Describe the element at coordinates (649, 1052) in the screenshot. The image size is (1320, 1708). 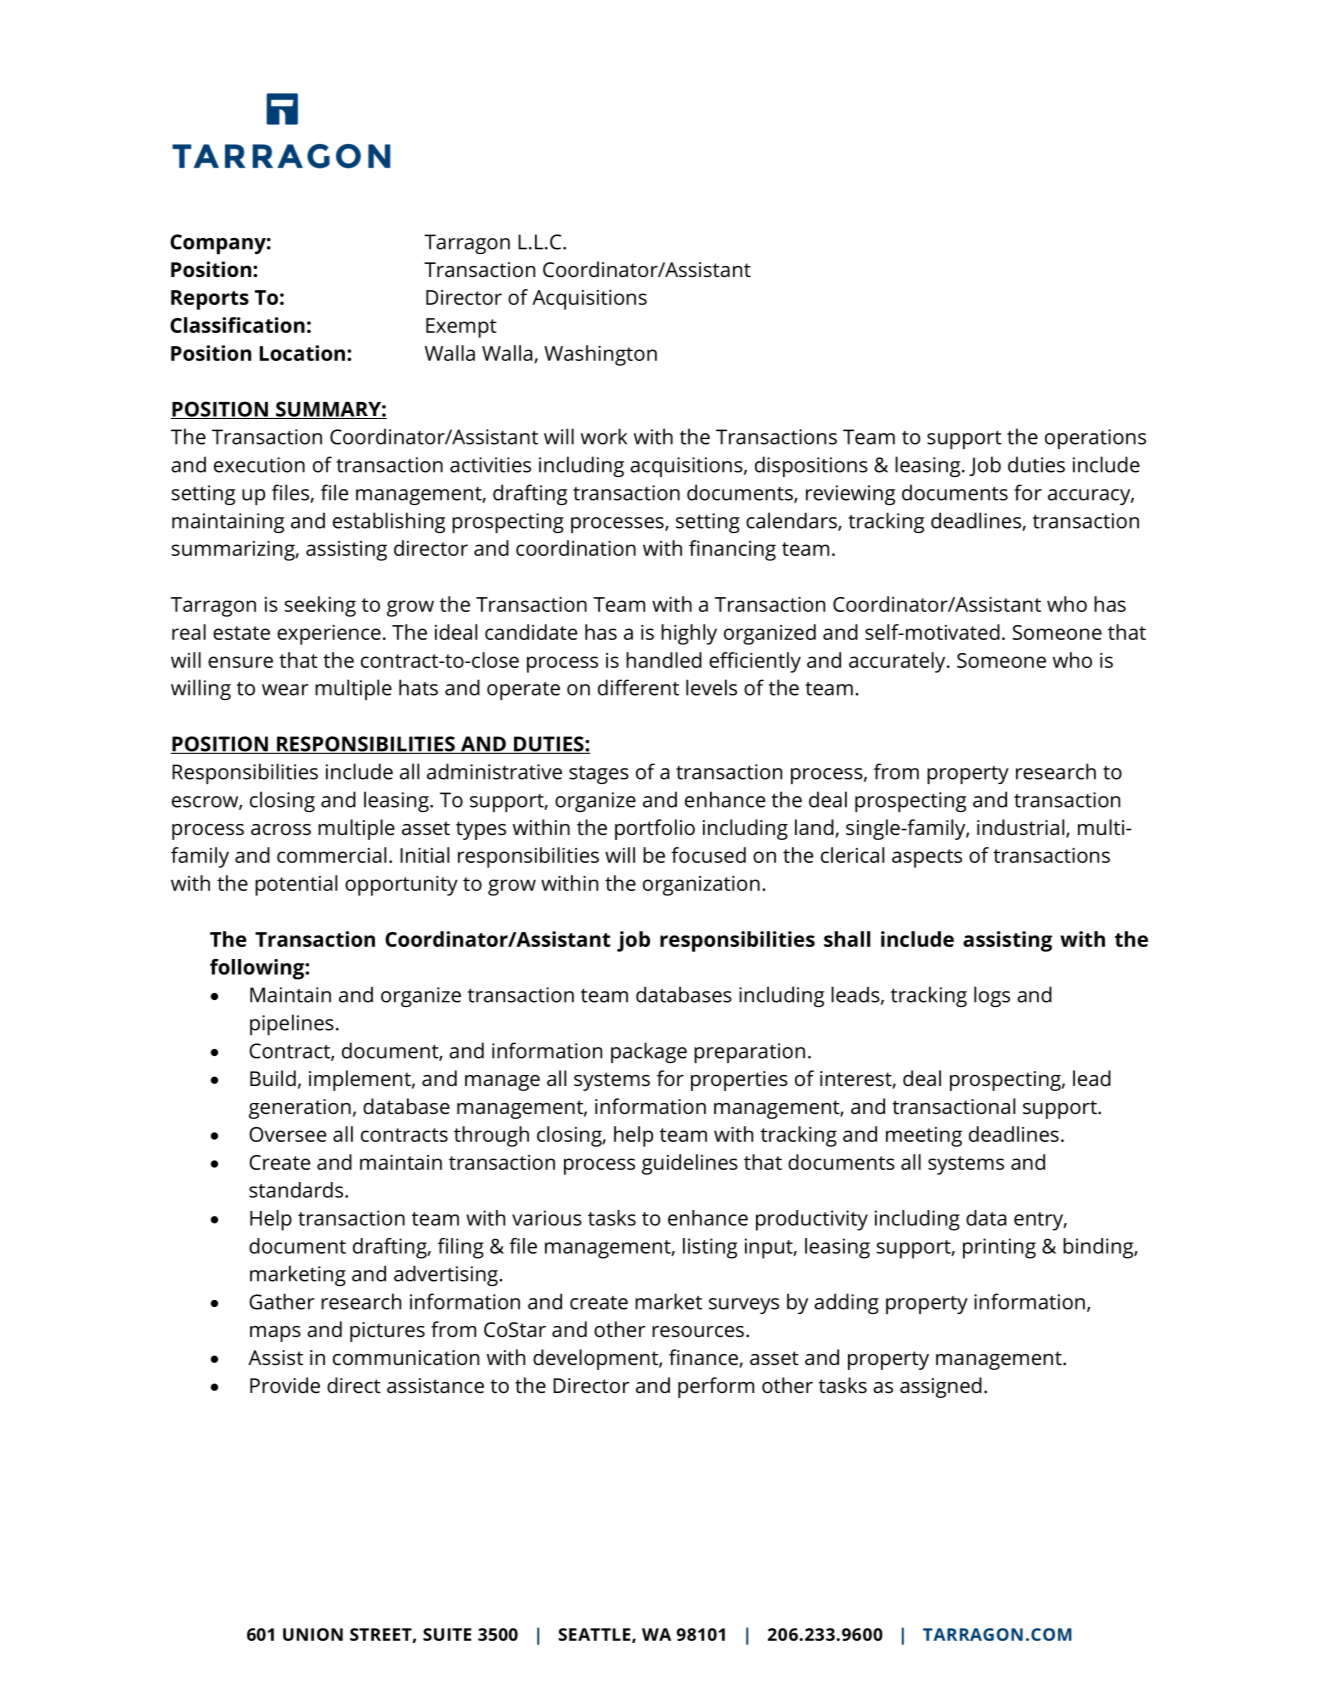
I see `package` at that location.
